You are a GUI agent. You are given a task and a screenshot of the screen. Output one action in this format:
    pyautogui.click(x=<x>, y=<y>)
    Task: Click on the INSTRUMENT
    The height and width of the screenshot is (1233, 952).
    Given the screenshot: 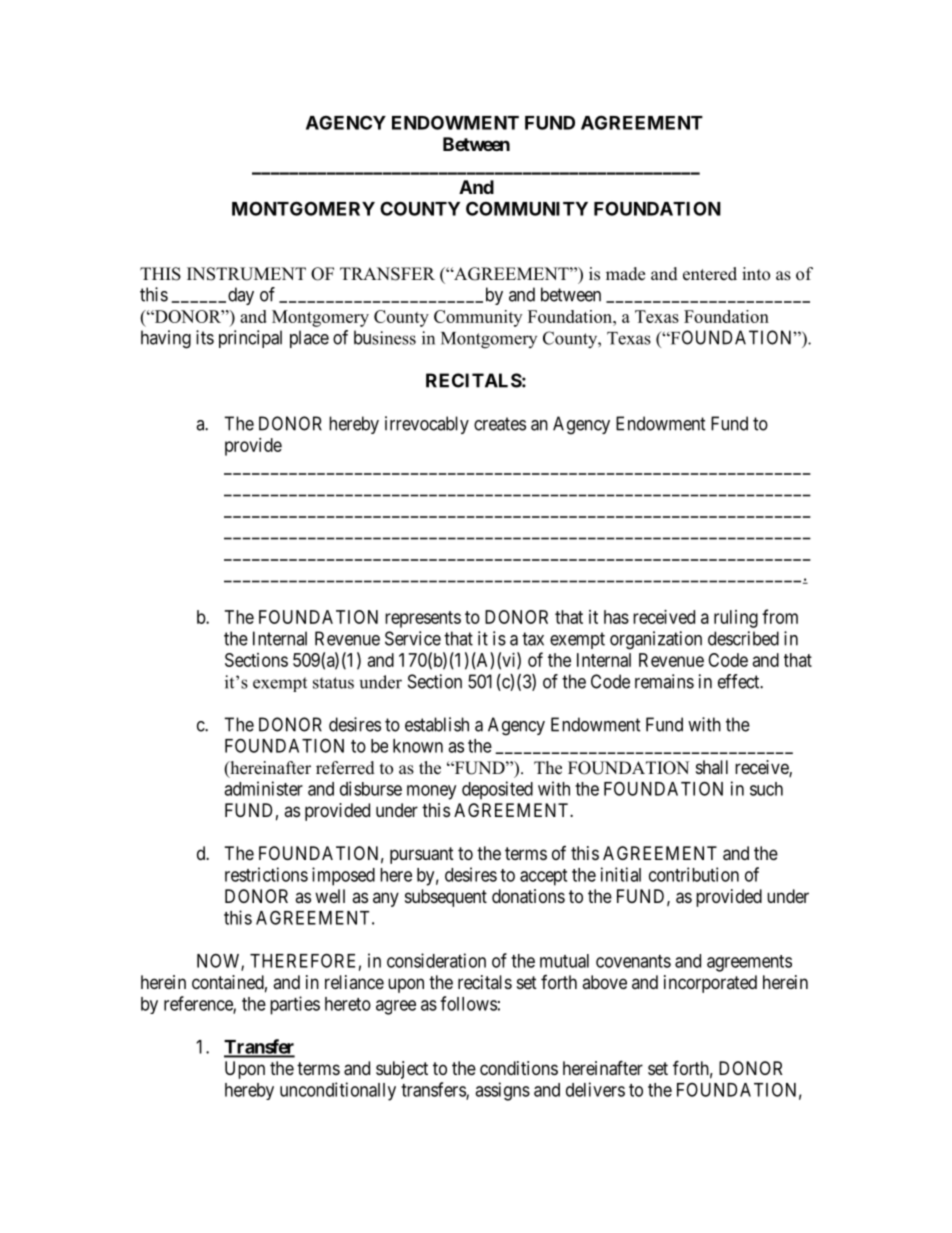 What is the action you would take?
    pyautogui.click(x=246, y=274)
